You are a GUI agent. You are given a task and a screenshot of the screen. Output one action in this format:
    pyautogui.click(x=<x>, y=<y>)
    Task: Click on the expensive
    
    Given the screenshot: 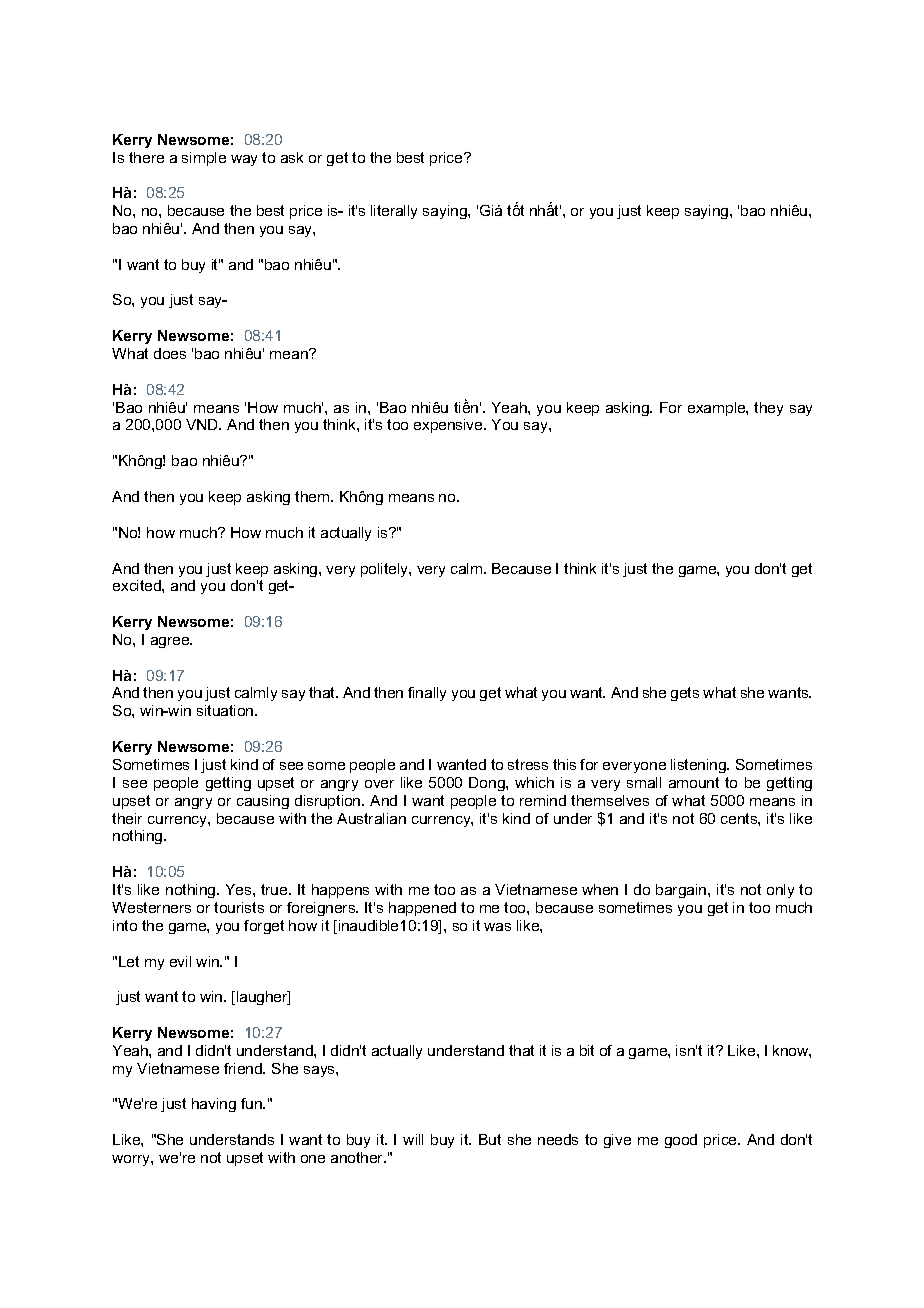 What is the action you would take?
    pyautogui.click(x=449, y=426)
